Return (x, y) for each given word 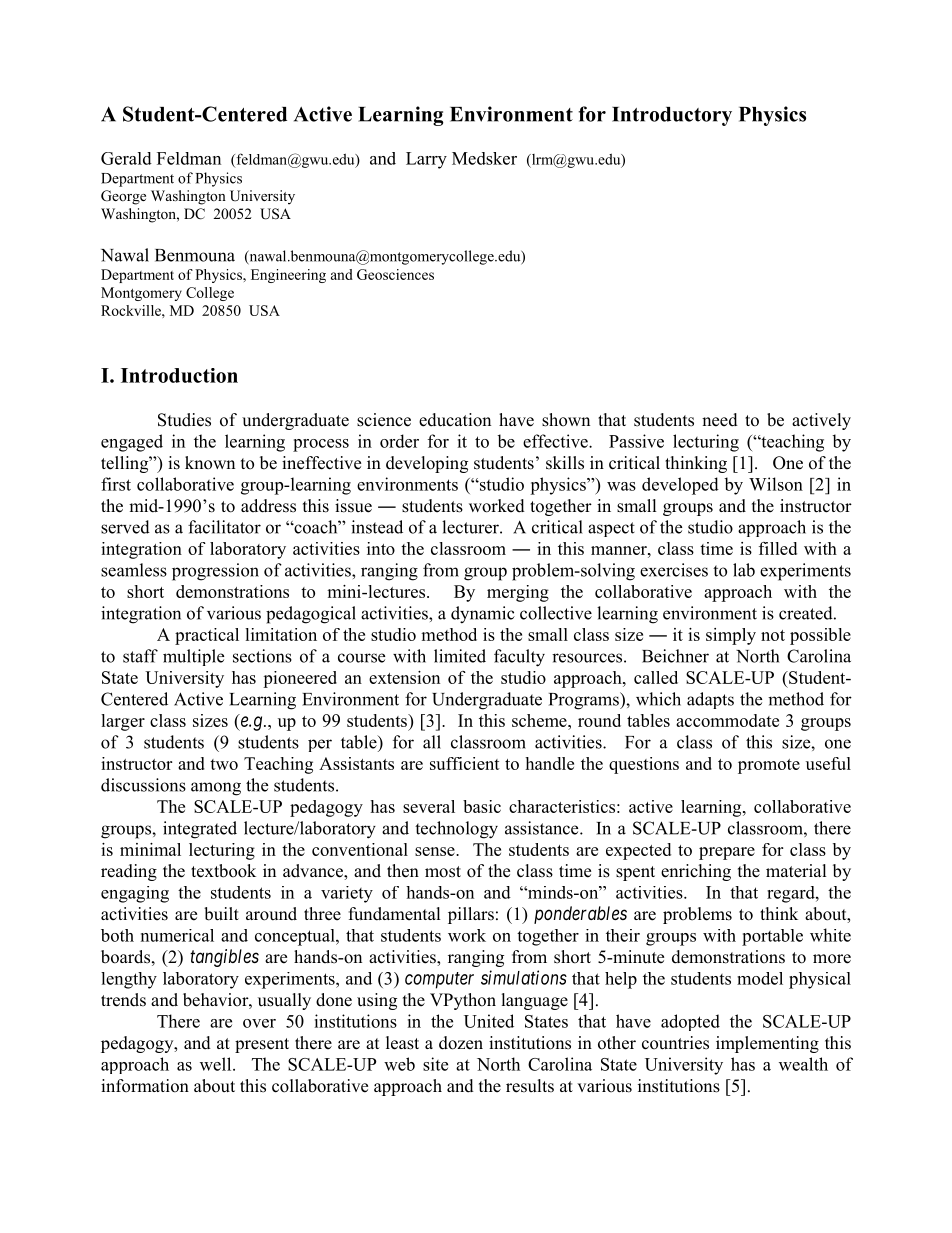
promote (769, 766)
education (455, 420)
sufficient (465, 763)
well (217, 1064)
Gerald (126, 158)
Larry (426, 160)
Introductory (672, 116)
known (210, 463)
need (720, 420)
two (224, 764)
